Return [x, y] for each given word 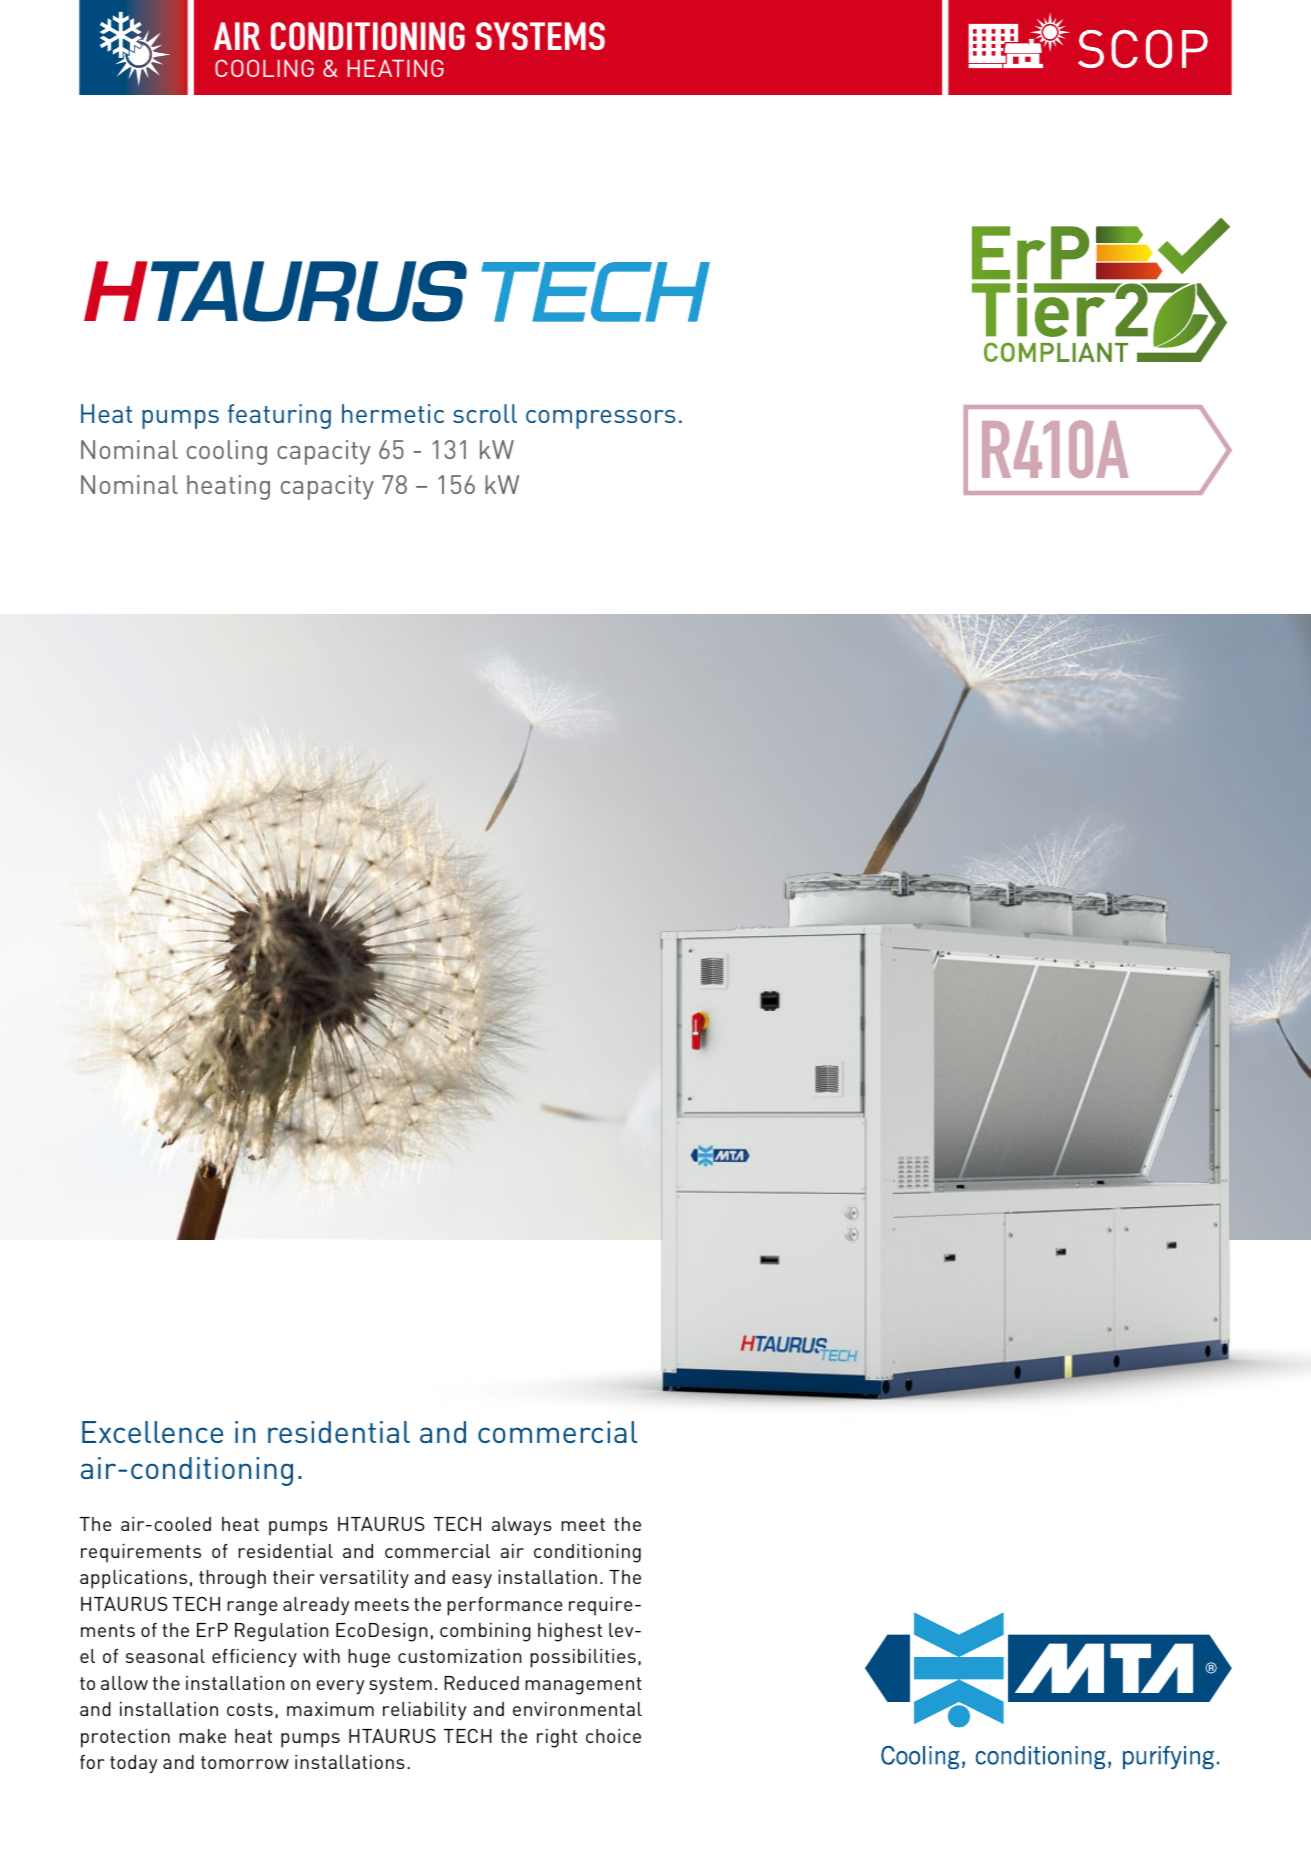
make [202, 1736]
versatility [364, 1579]
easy [472, 1581]
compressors [600, 419]
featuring [279, 416]
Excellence [152, 1432]
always [522, 1526]
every [340, 1687]
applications [133, 1579]
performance [505, 1606]
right [557, 1738]
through [232, 1579]
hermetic [393, 413]
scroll [485, 413]
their [293, 1577]
